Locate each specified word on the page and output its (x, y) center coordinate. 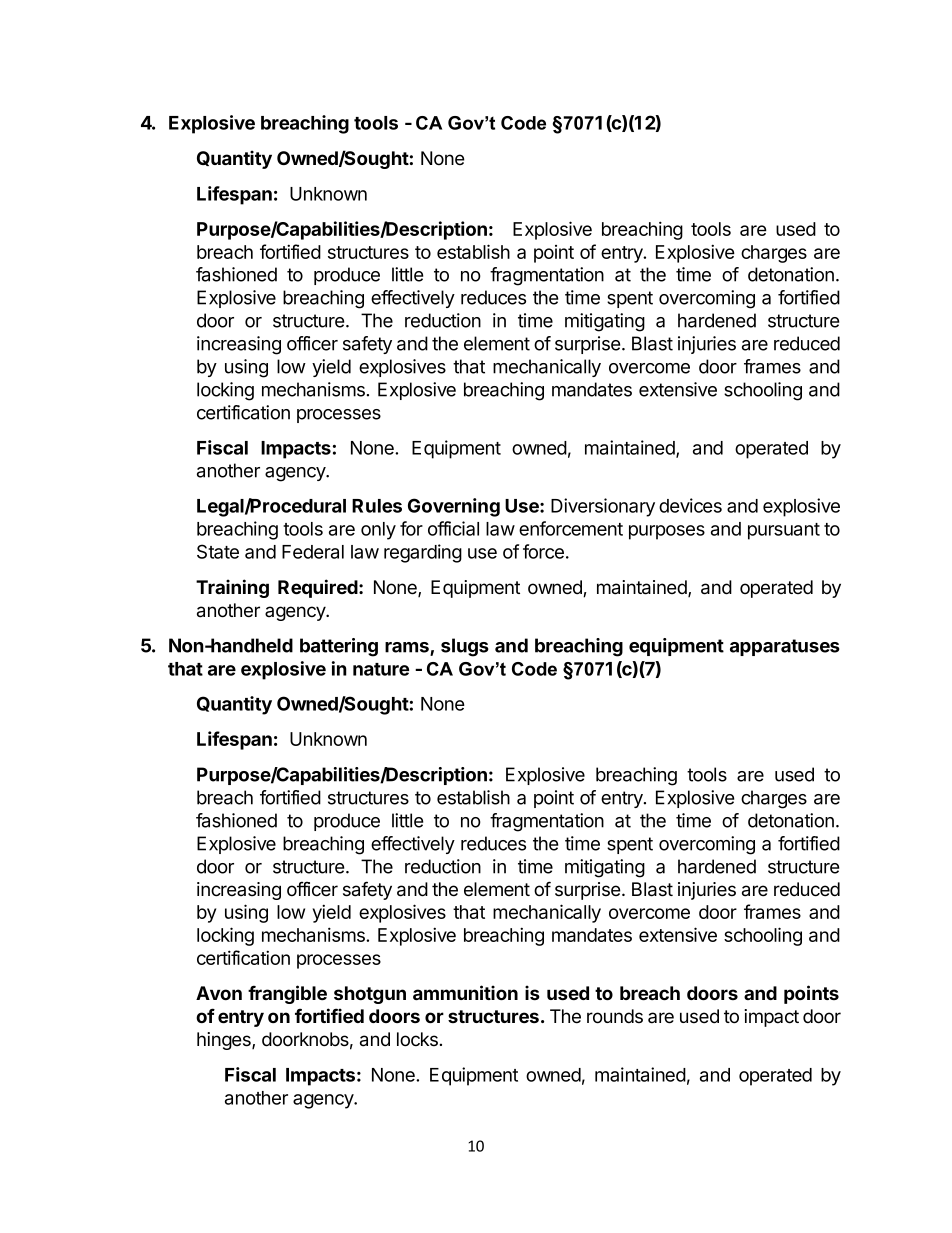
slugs (465, 647)
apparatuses (785, 647)
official (453, 528)
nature (381, 669)
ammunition (465, 992)
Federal (313, 552)
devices (690, 505)
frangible (287, 994)
